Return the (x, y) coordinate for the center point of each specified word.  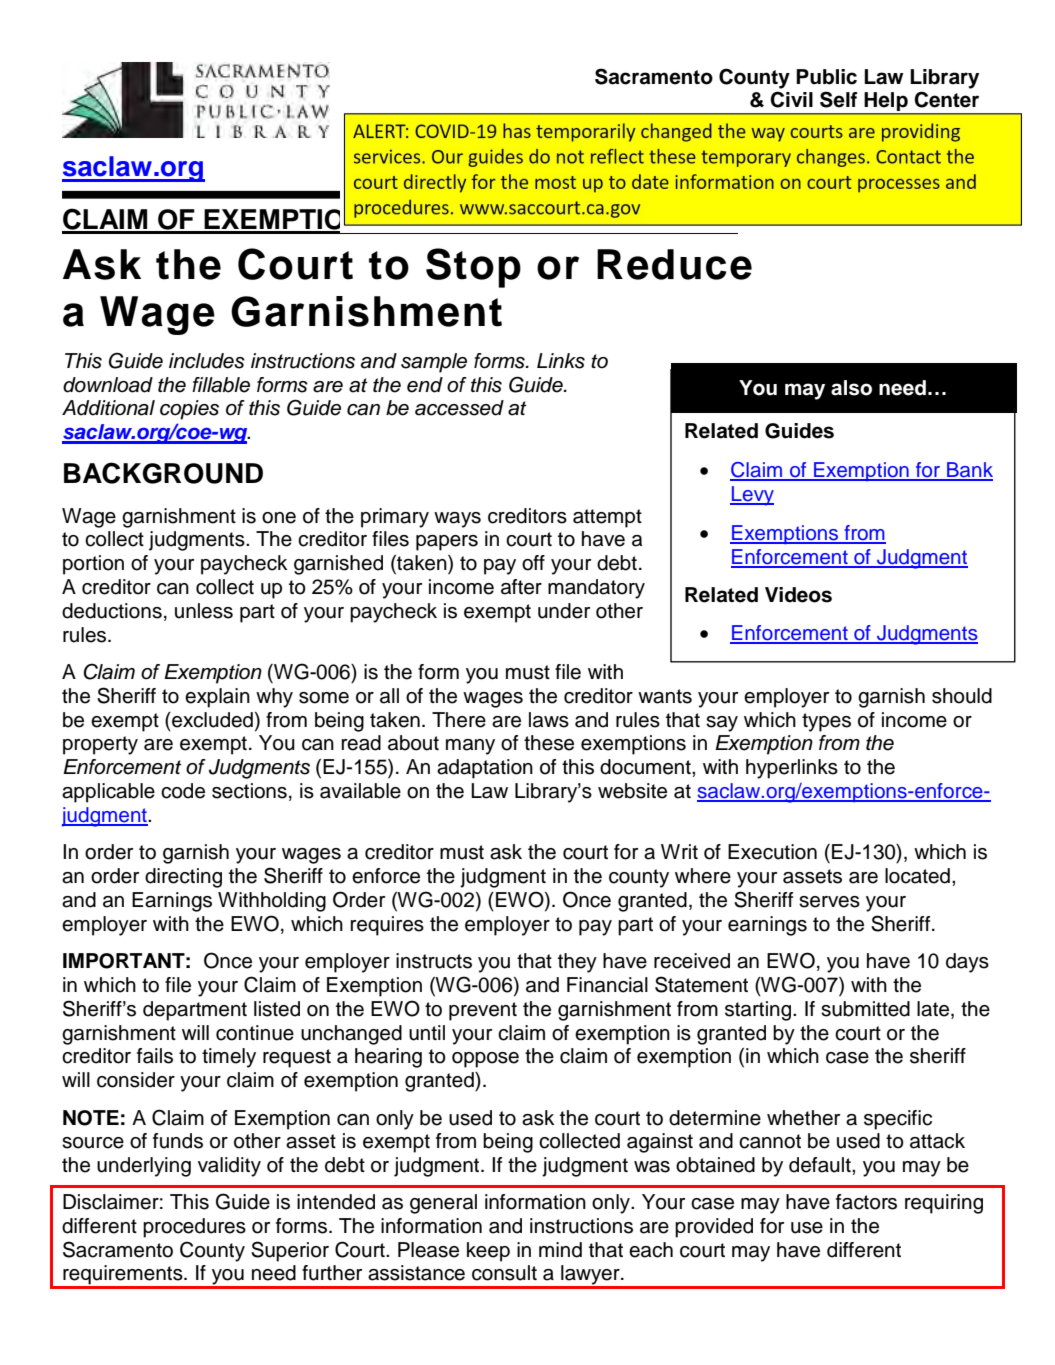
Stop (473, 268)
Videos (798, 595)
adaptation (485, 769)
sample (434, 363)
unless (204, 611)
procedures (194, 1228)
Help (886, 103)
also (851, 388)
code (183, 791)
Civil (791, 99)
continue (255, 1033)
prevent (483, 1011)
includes (207, 361)
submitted (865, 1009)
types (826, 722)
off (533, 563)
